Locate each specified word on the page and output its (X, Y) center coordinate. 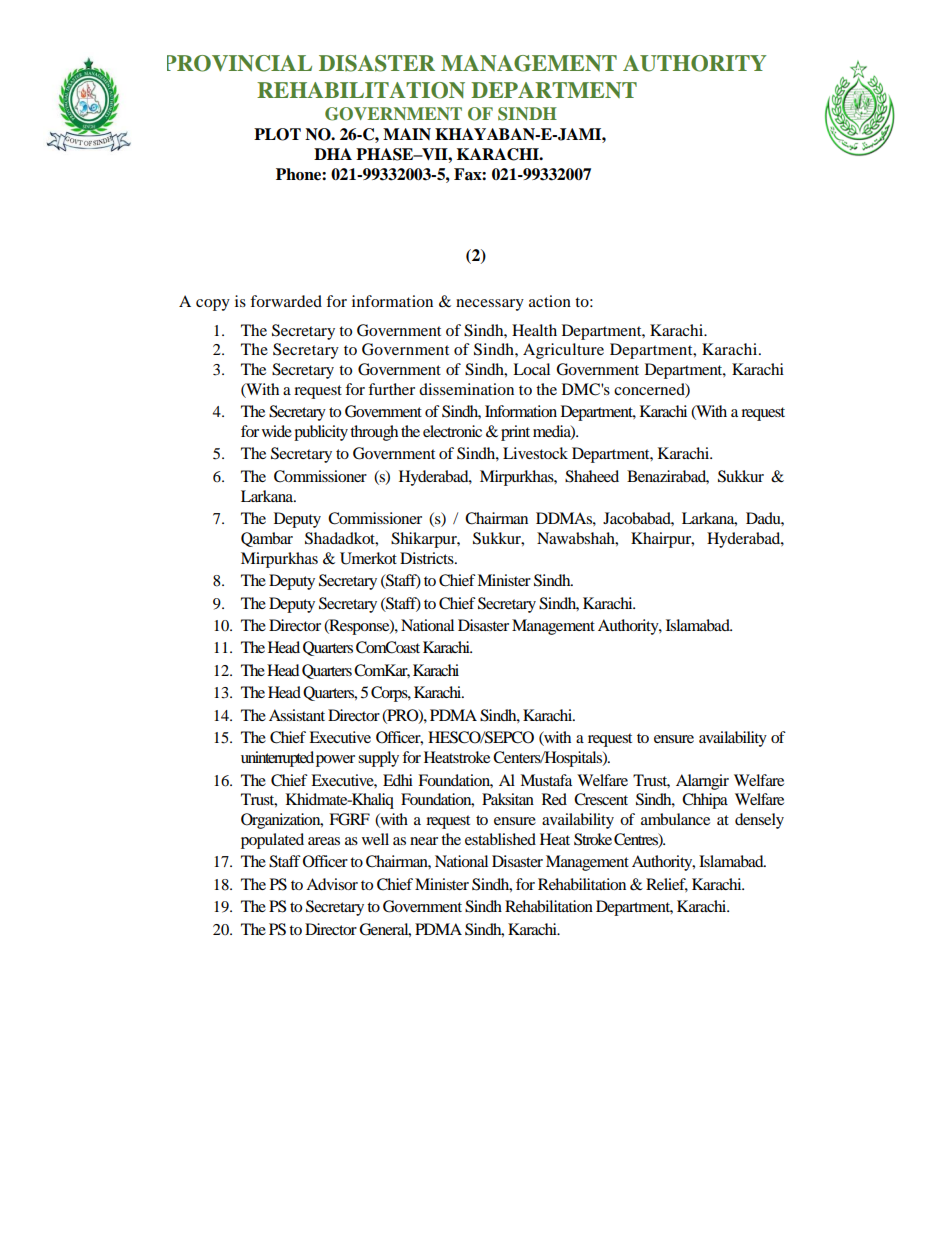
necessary (490, 305)
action (550, 301)
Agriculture (563, 351)
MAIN (407, 134)
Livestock (535, 453)
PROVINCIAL (239, 63)
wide (277, 431)
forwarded (286, 301)
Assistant (297, 715)
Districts (428, 558)
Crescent (601, 799)
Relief (667, 885)
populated (272, 841)
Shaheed (592, 476)
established (500, 839)
